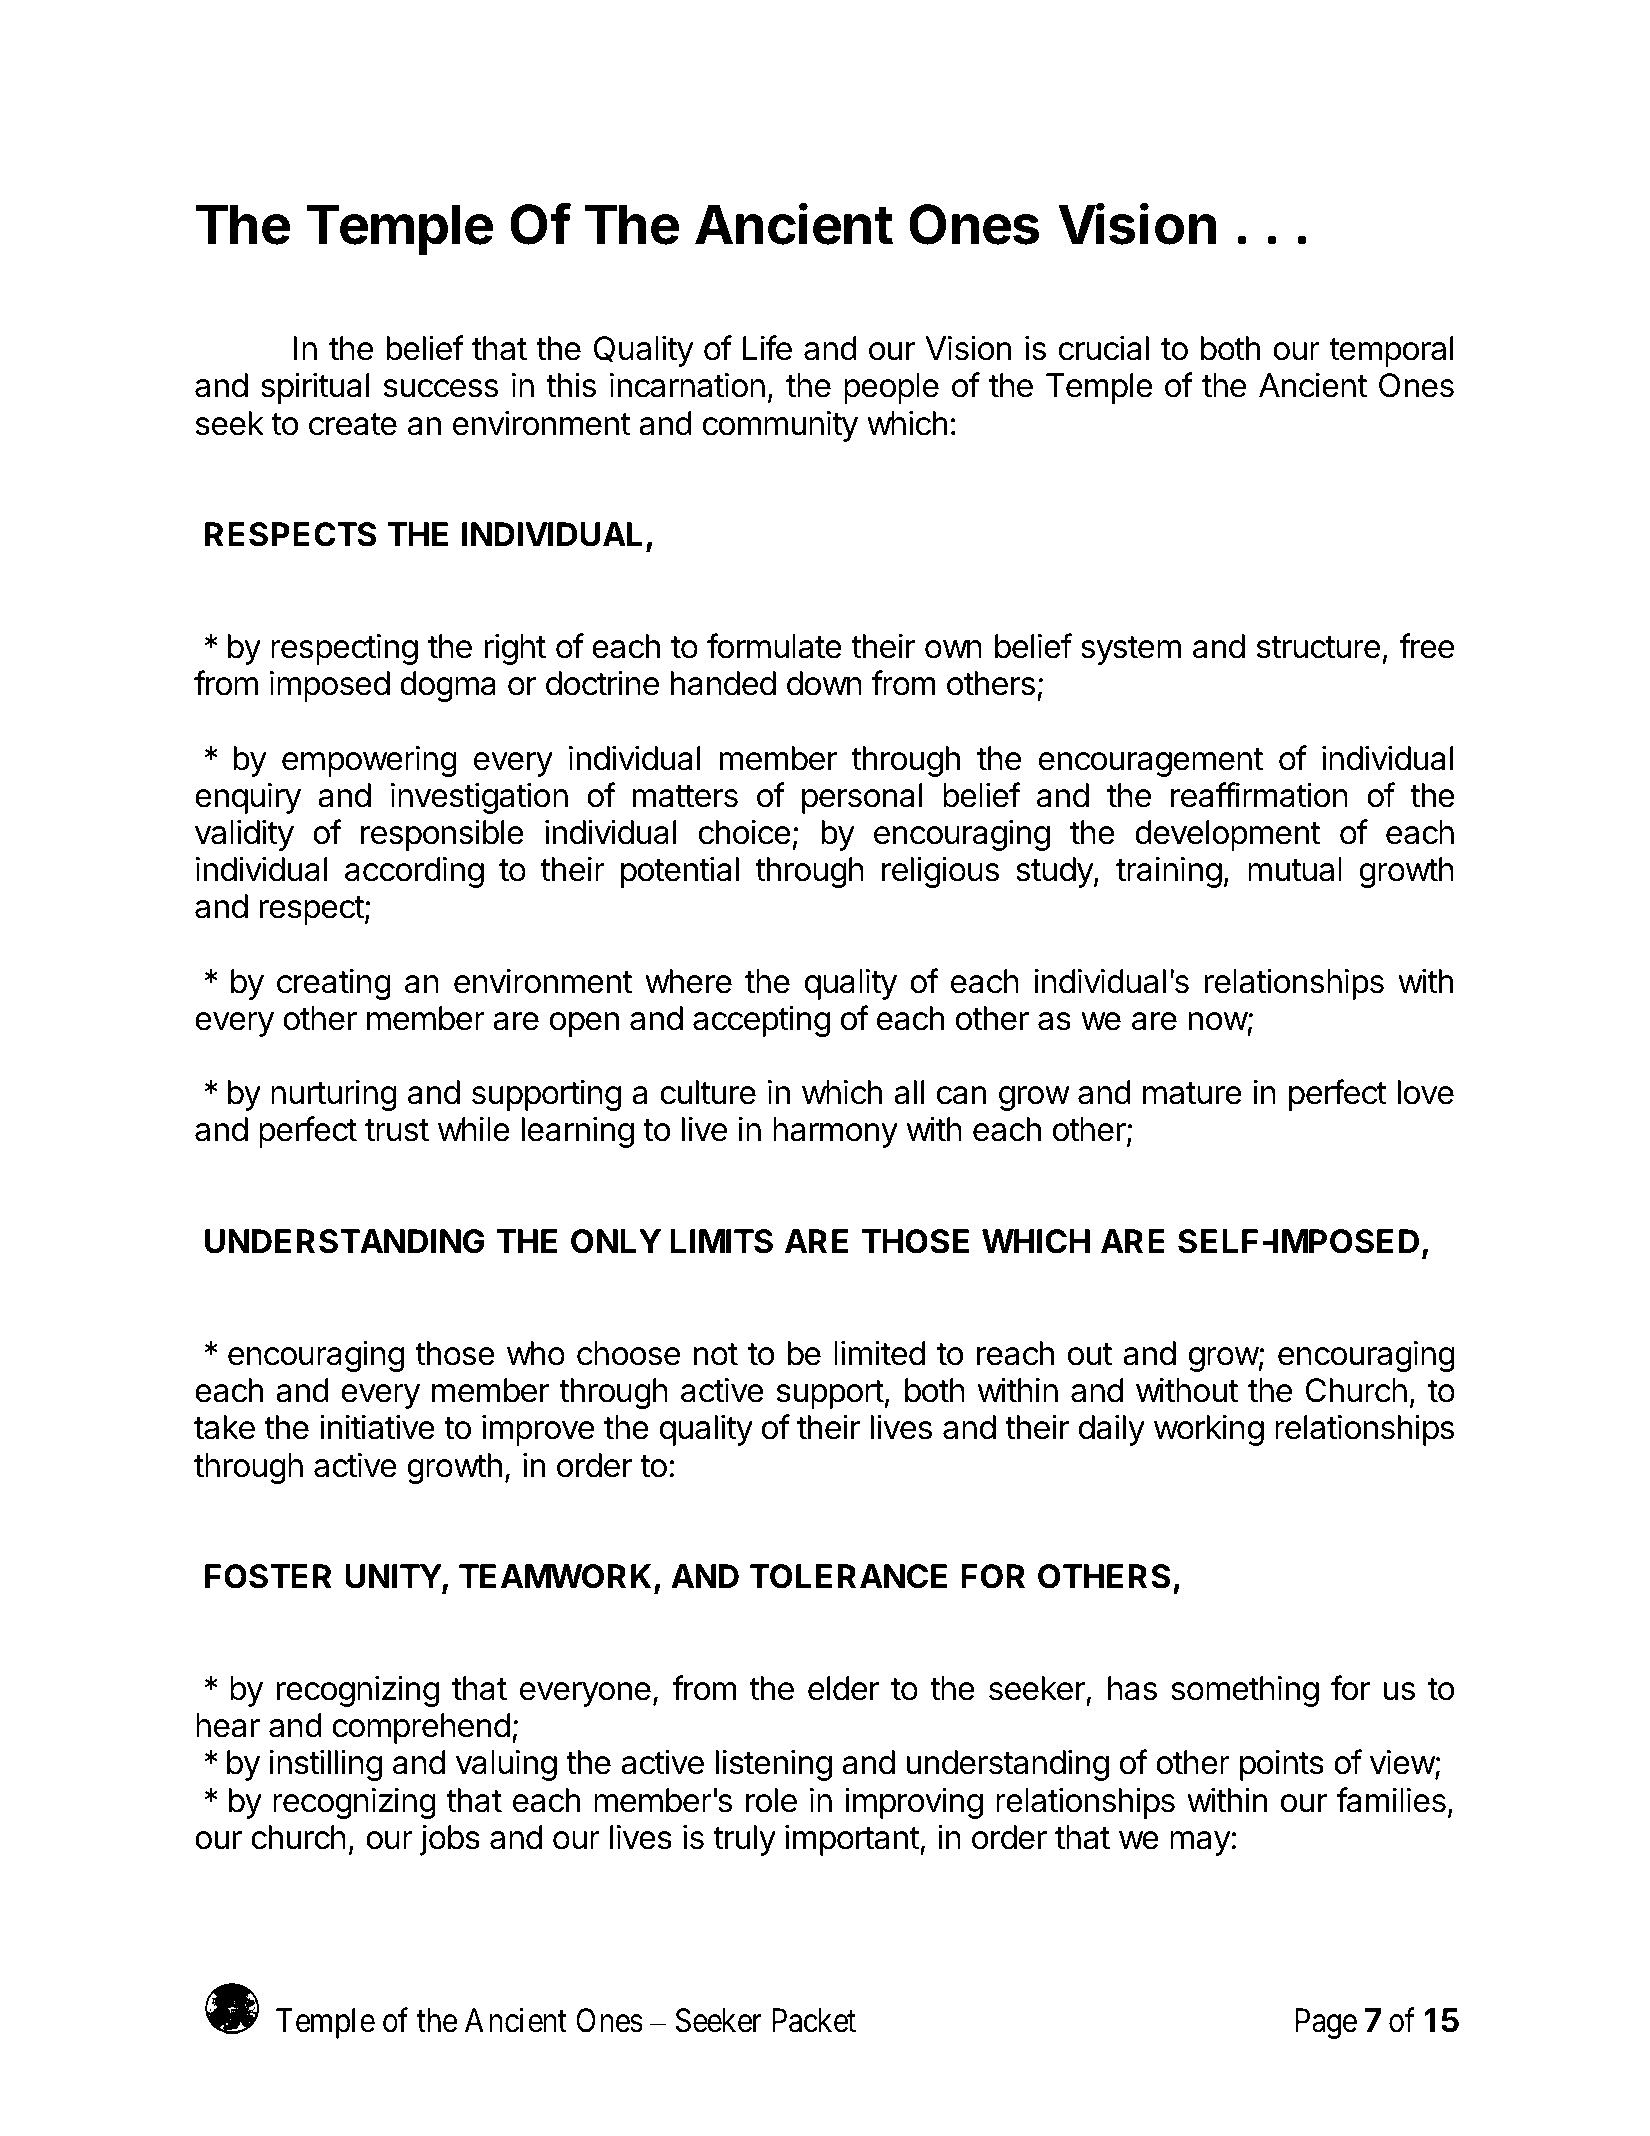 This document has width=1650, height=2136. I want to click on jobs, so click(450, 1840).
